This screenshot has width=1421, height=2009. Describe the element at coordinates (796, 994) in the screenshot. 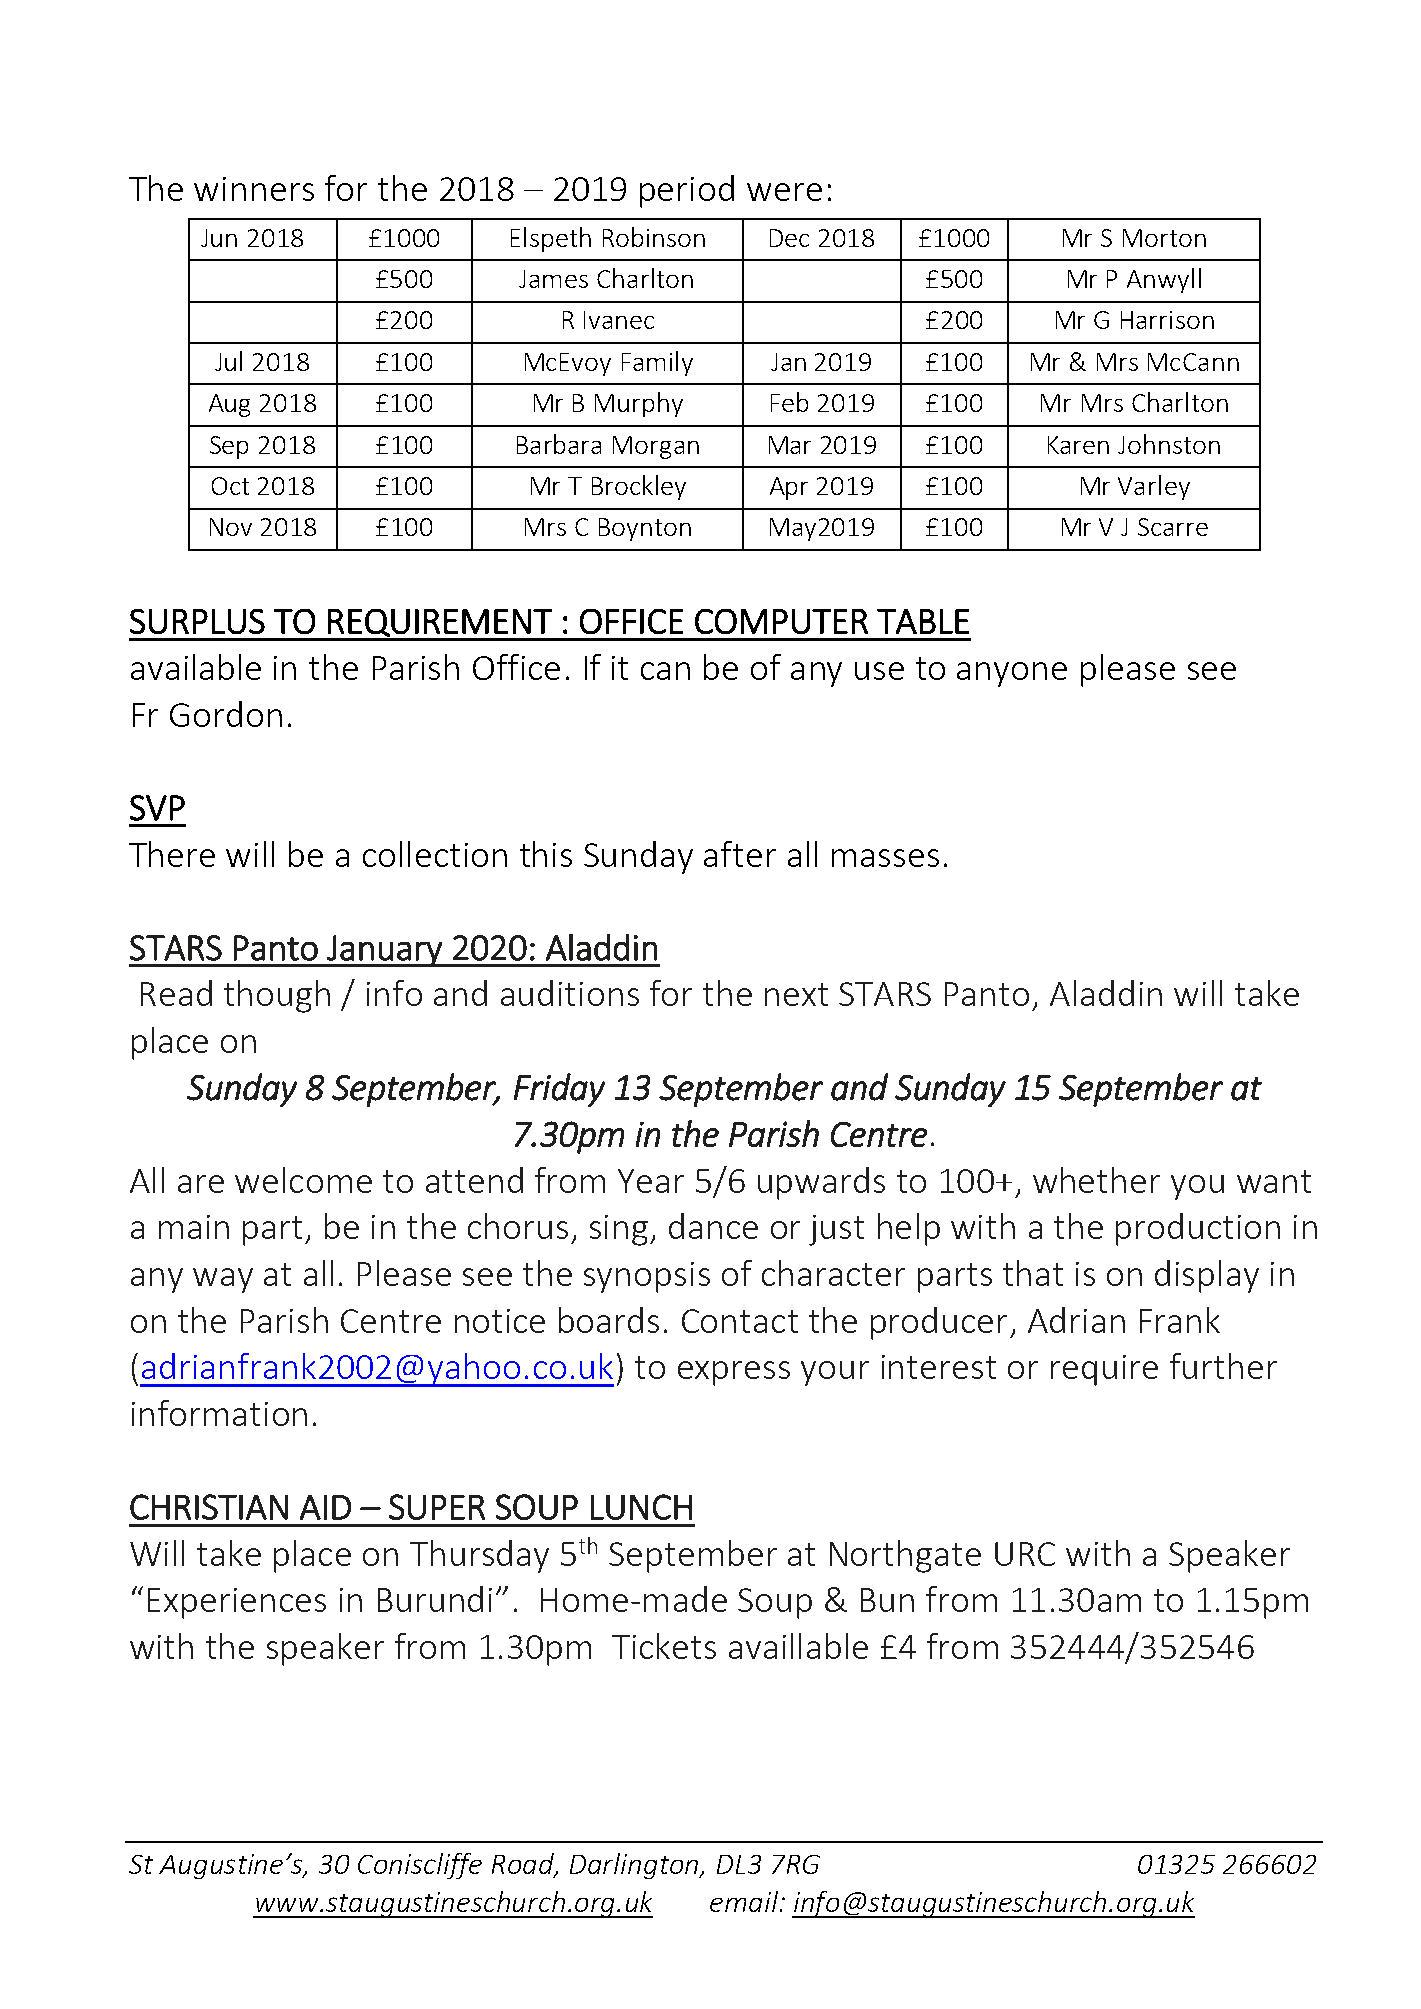

I see `next` at that location.
